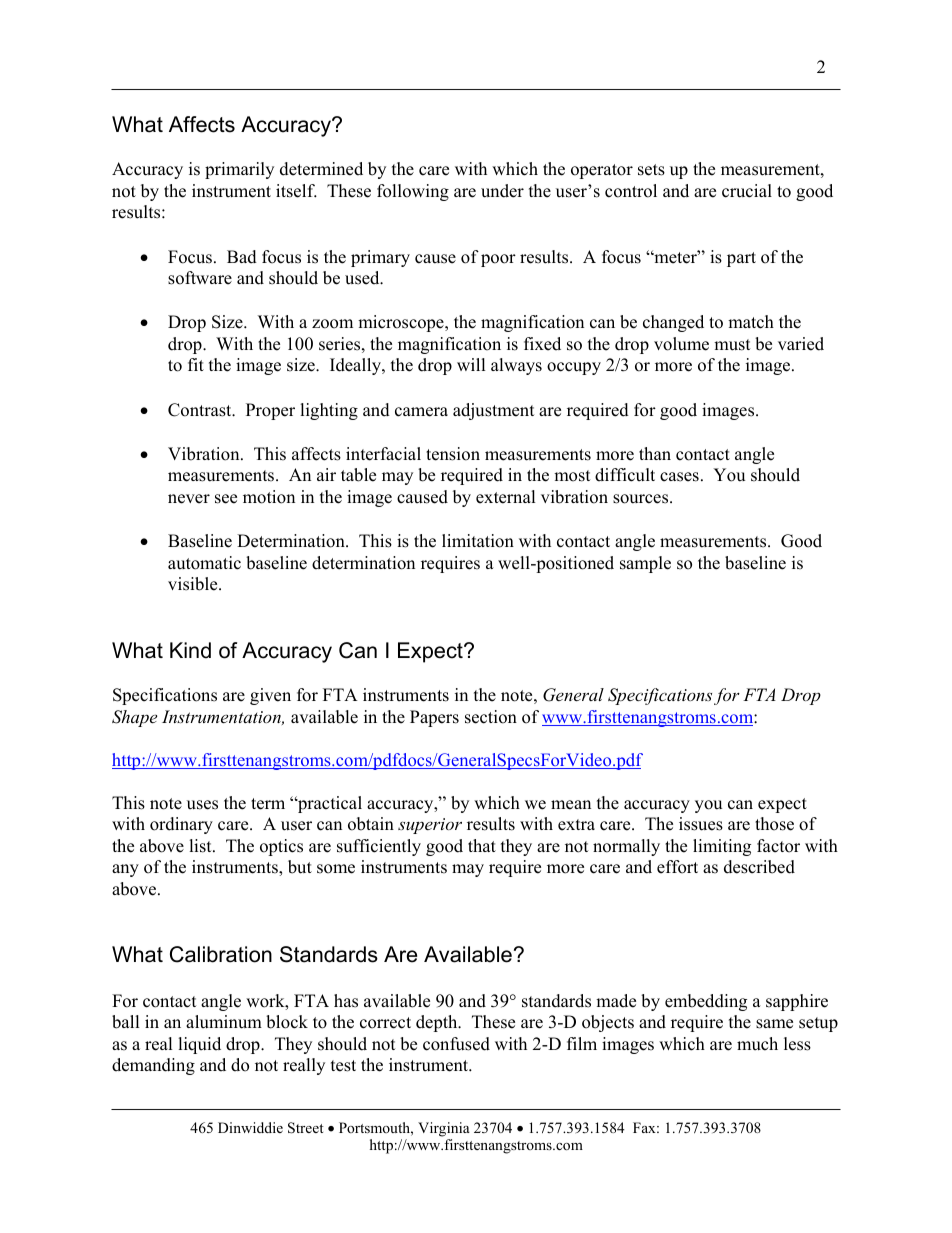 The width and height of the image is (952, 1233). Describe the element at coordinates (757, 1044) in the image. I see `much` at that location.
